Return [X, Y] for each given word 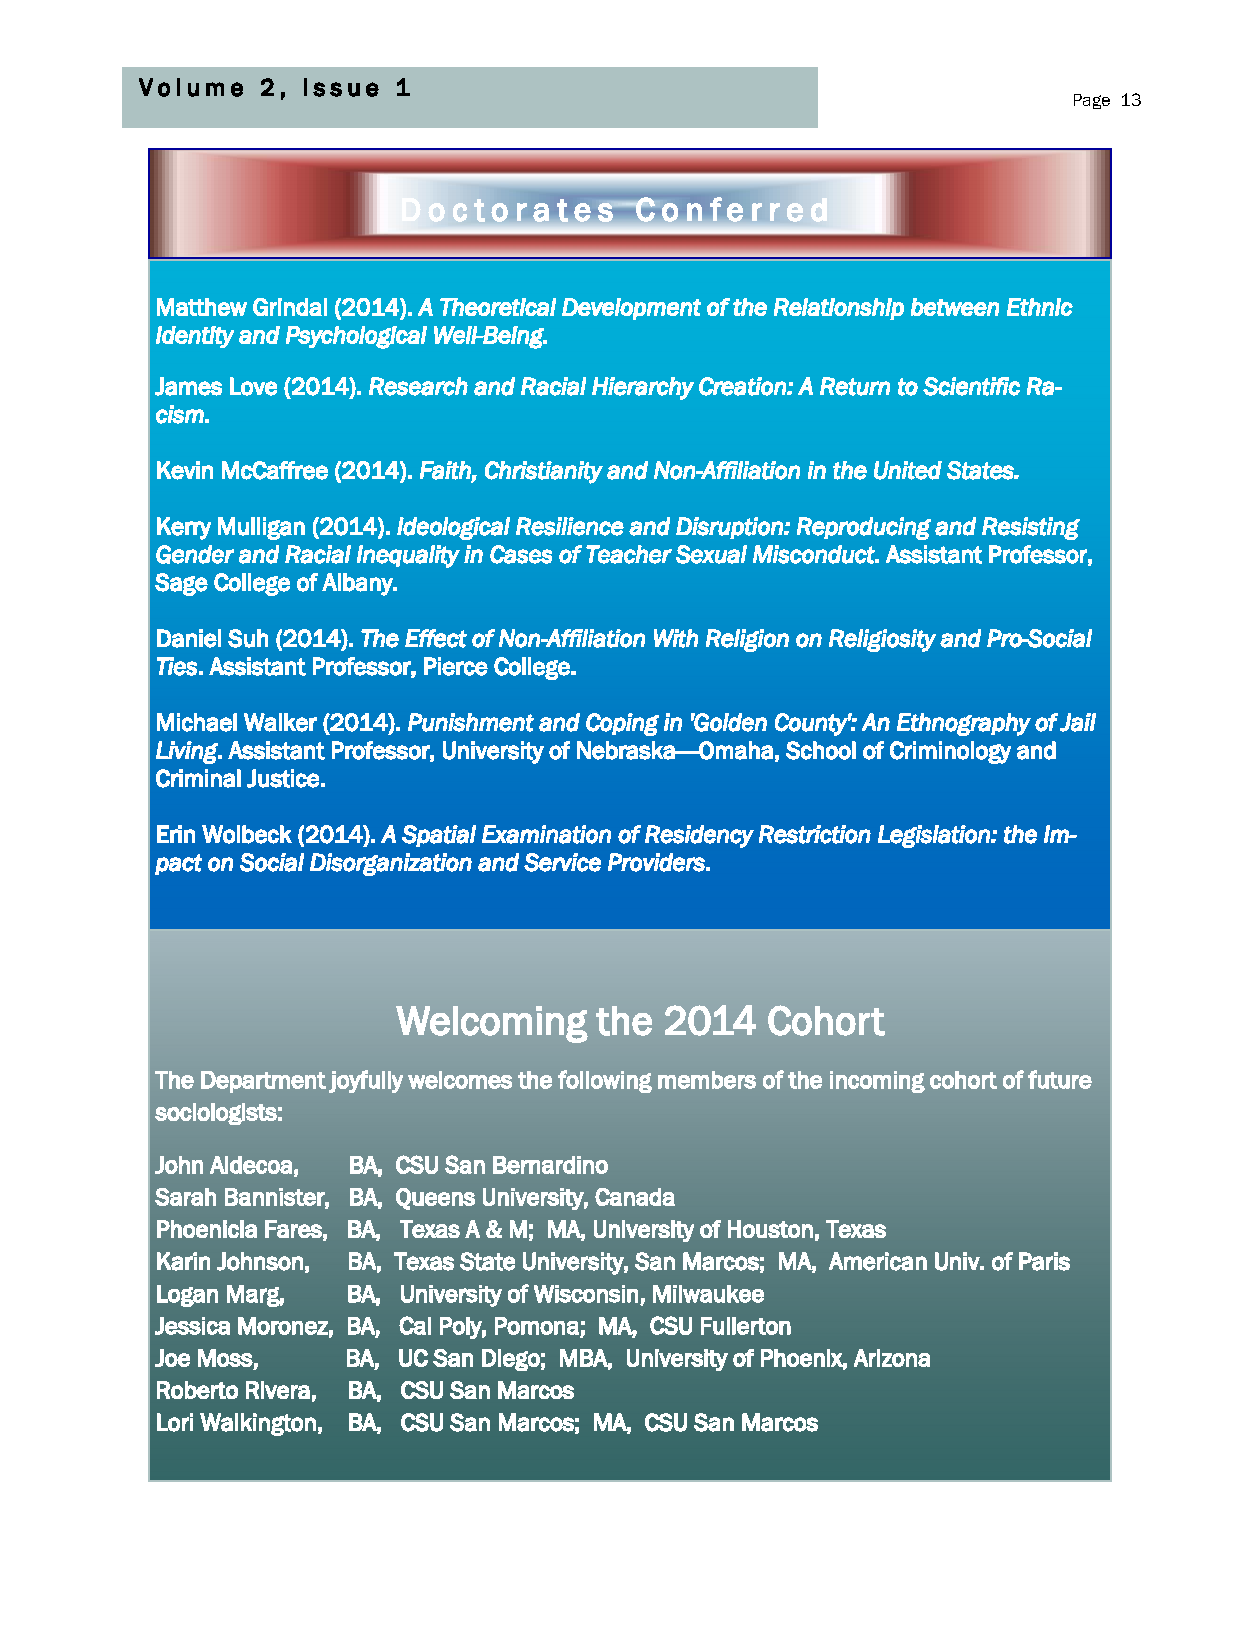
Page [1092, 101]
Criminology [950, 752]
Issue [341, 87]
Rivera [278, 1390]
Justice [283, 778]
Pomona [537, 1326]
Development [631, 309]
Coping [622, 724]
